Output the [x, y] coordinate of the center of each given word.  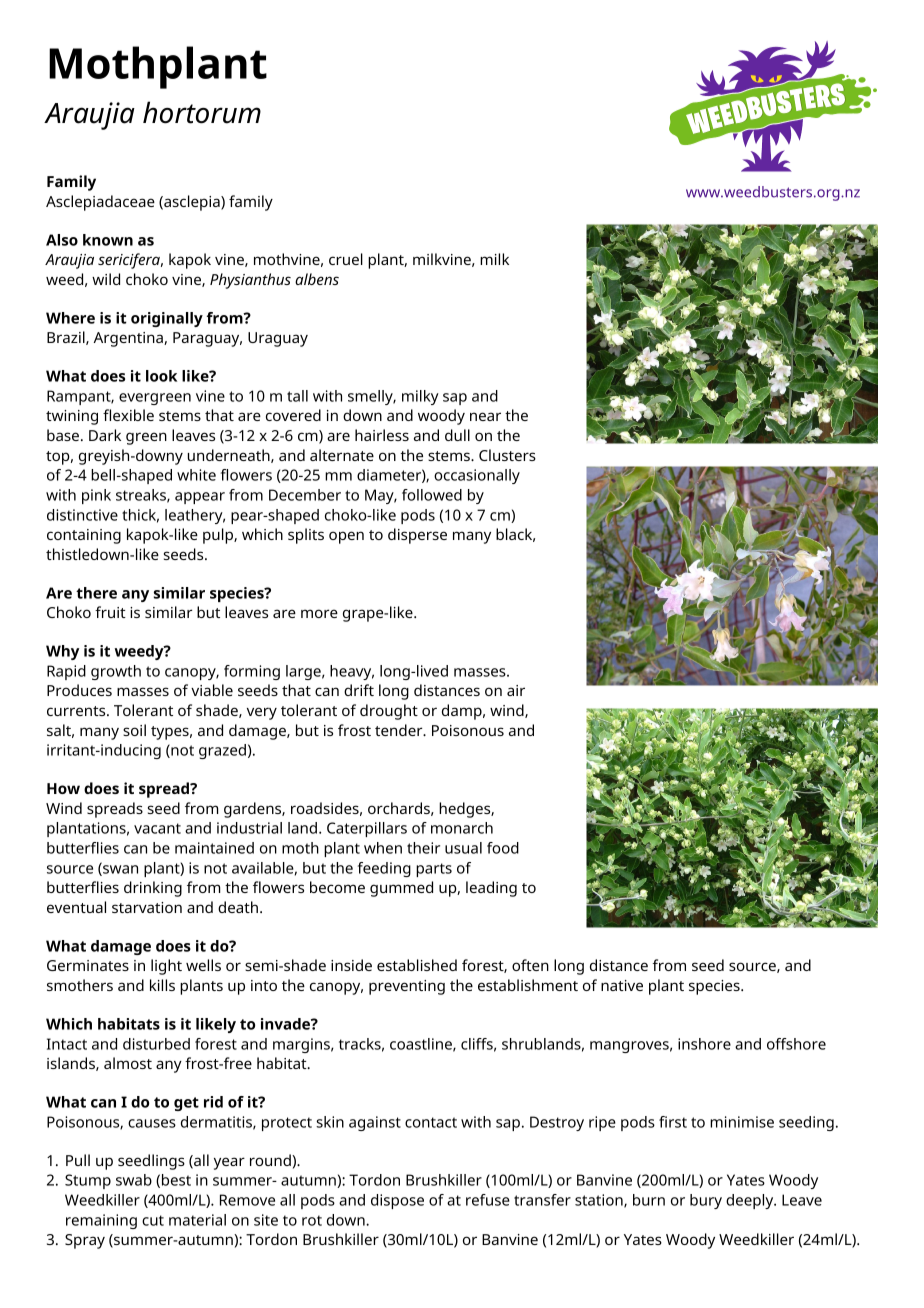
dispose [397, 1201]
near [485, 416]
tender [400, 730]
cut [153, 1220]
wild [106, 279]
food [503, 848]
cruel [346, 259]
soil [134, 730]
